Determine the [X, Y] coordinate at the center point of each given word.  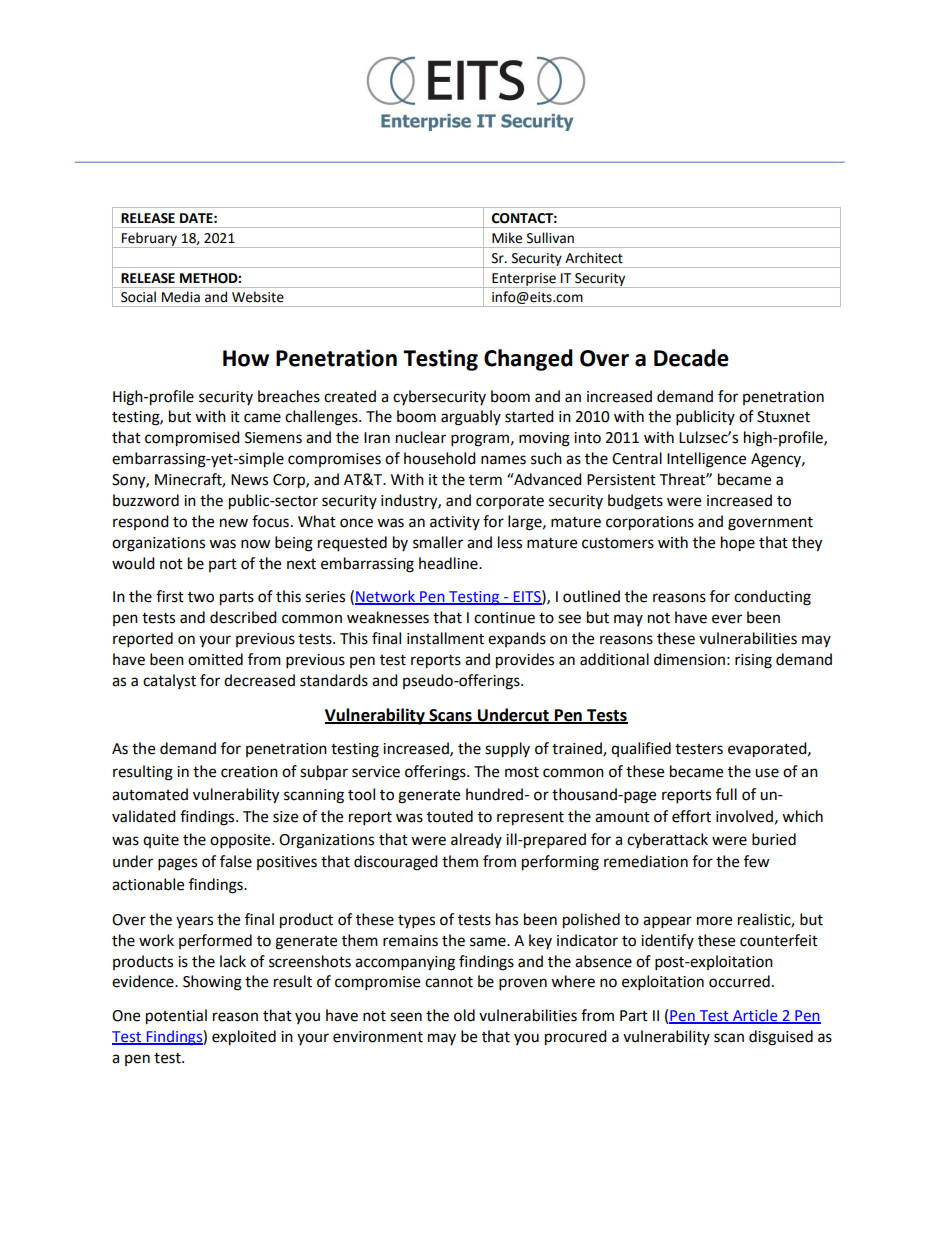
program [480, 440]
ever [727, 619]
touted [450, 816]
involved [744, 816]
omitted [215, 659]
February [149, 240]
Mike [507, 238]
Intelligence [706, 460]
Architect [594, 258]
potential [176, 1017]
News [249, 480]
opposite [241, 841]
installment [445, 638]
